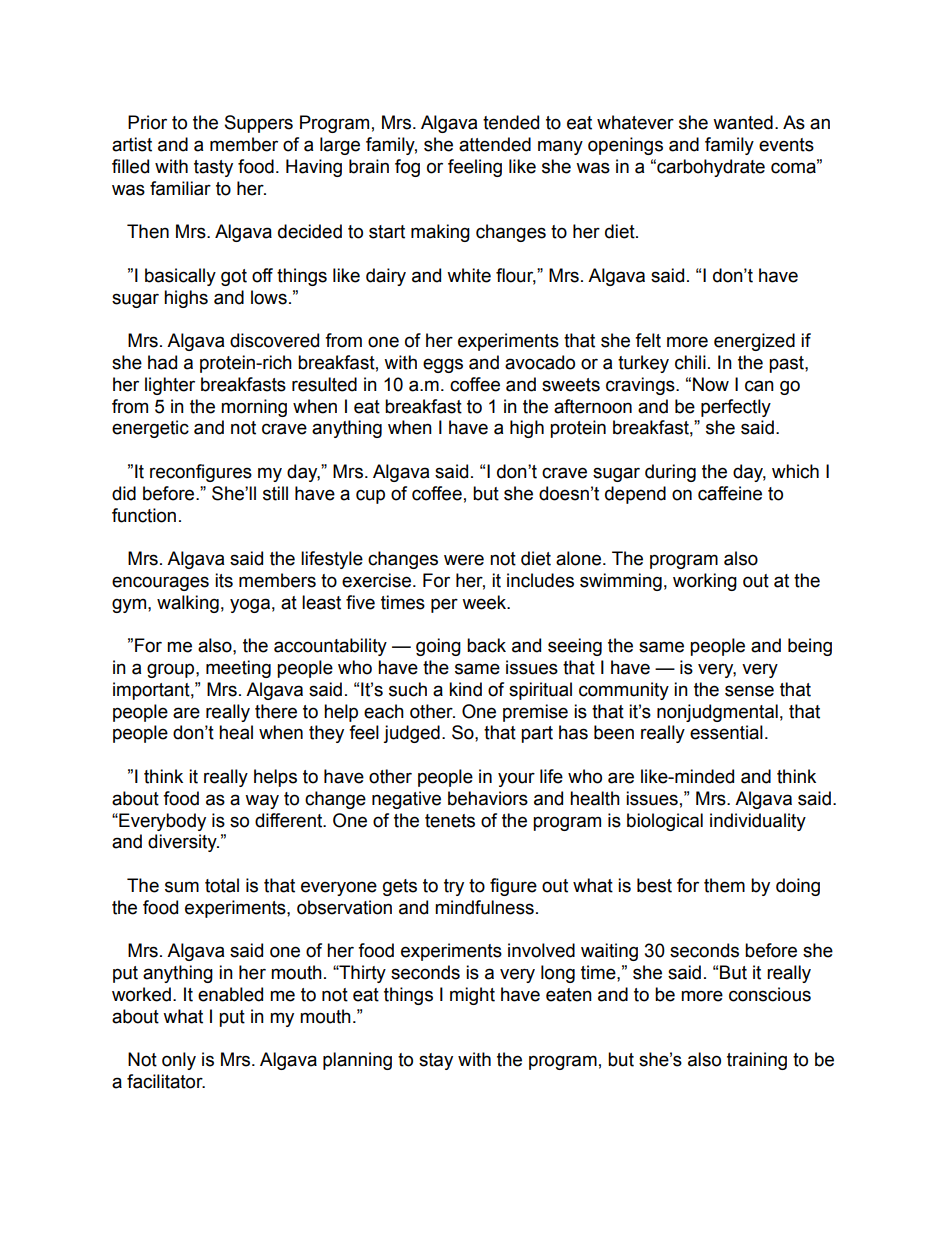 The image size is (952, 1233). I want to click on walking, so click(188, 604).
